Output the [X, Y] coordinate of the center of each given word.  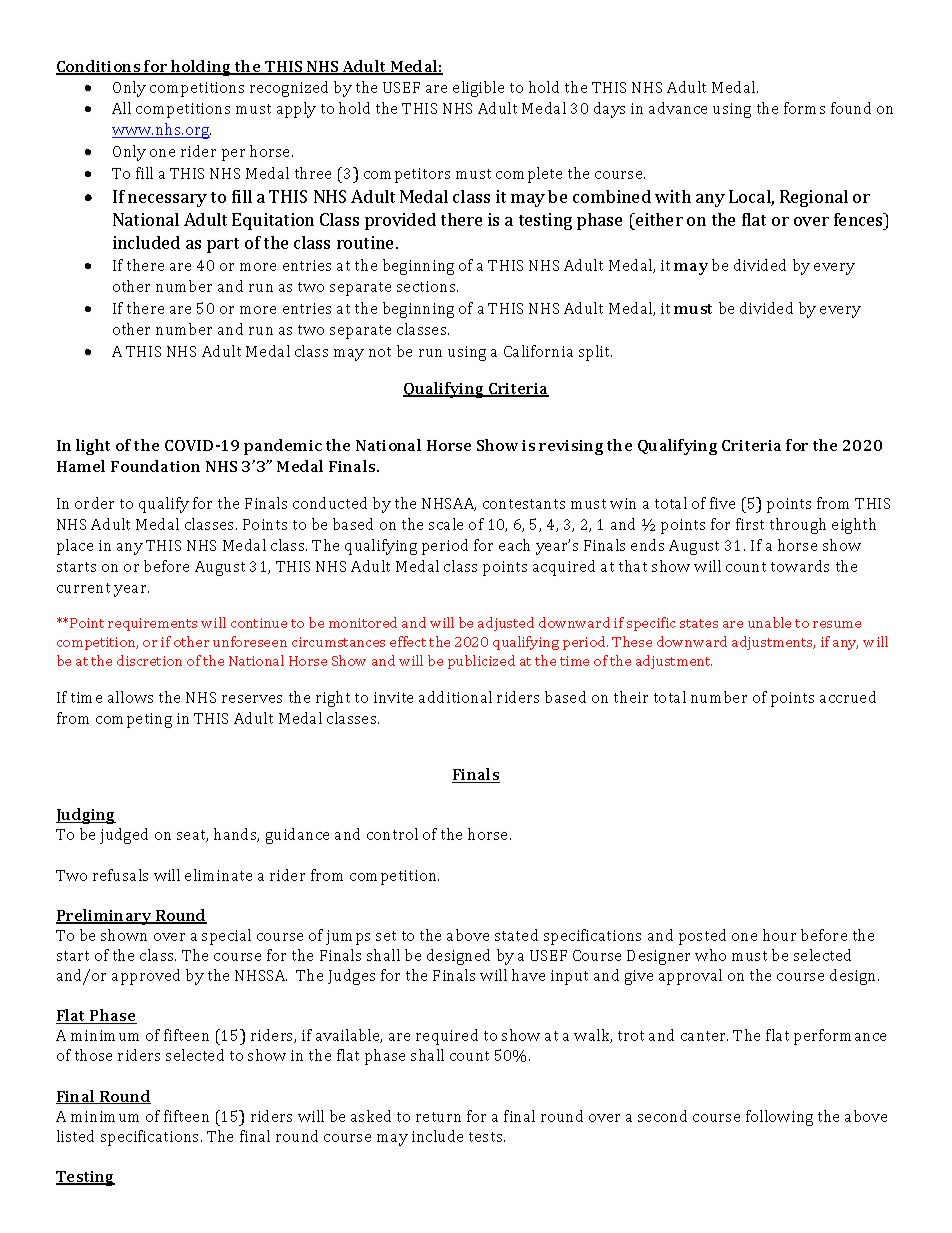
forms [804, 108]
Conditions [99, 67]
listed [75, 1136]
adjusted [506, 624]
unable [769, 622]
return [438, 1117]
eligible [478, 89]
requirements [152, 624]
